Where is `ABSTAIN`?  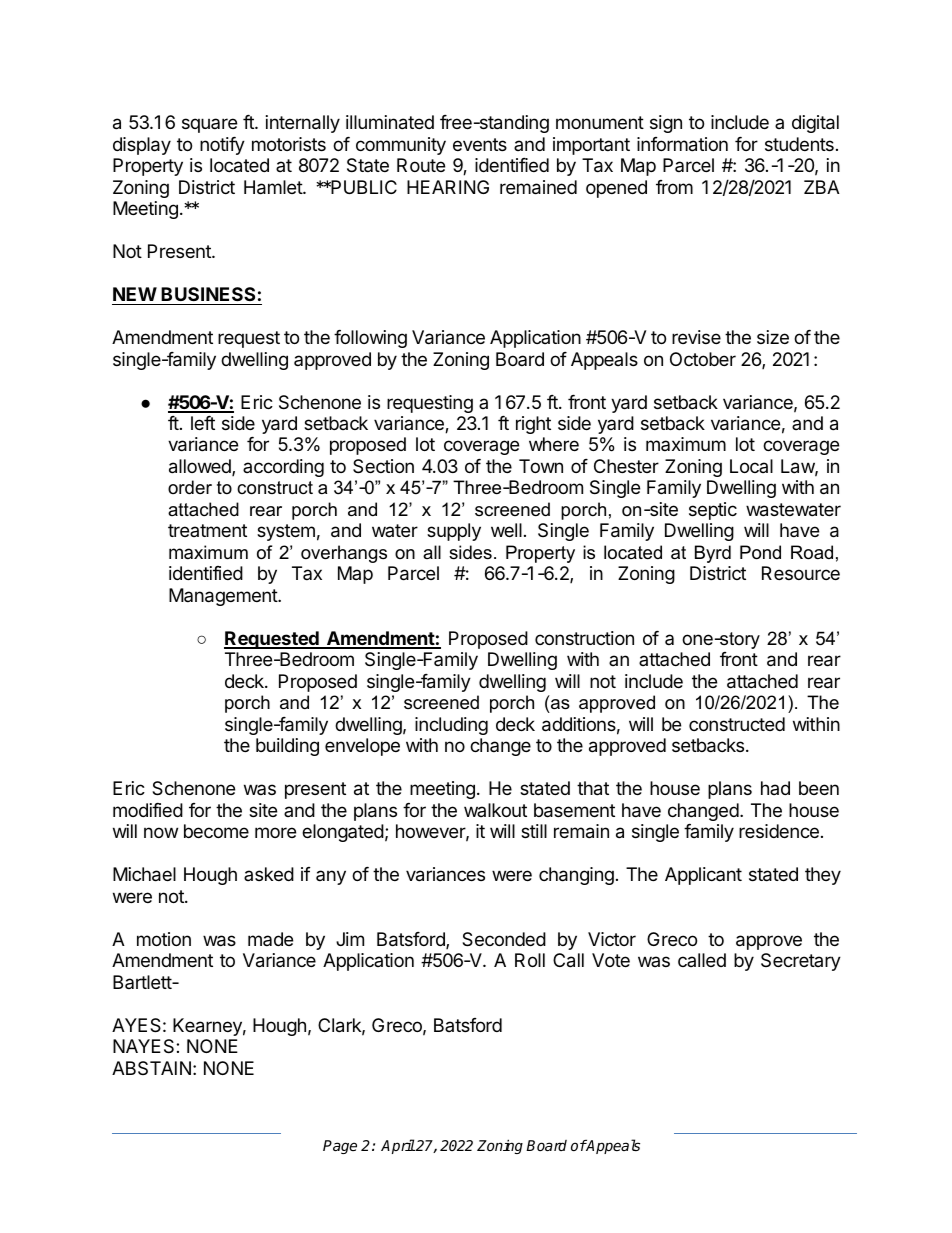
ABSTAIN is located at coordinates (151, 1068).
